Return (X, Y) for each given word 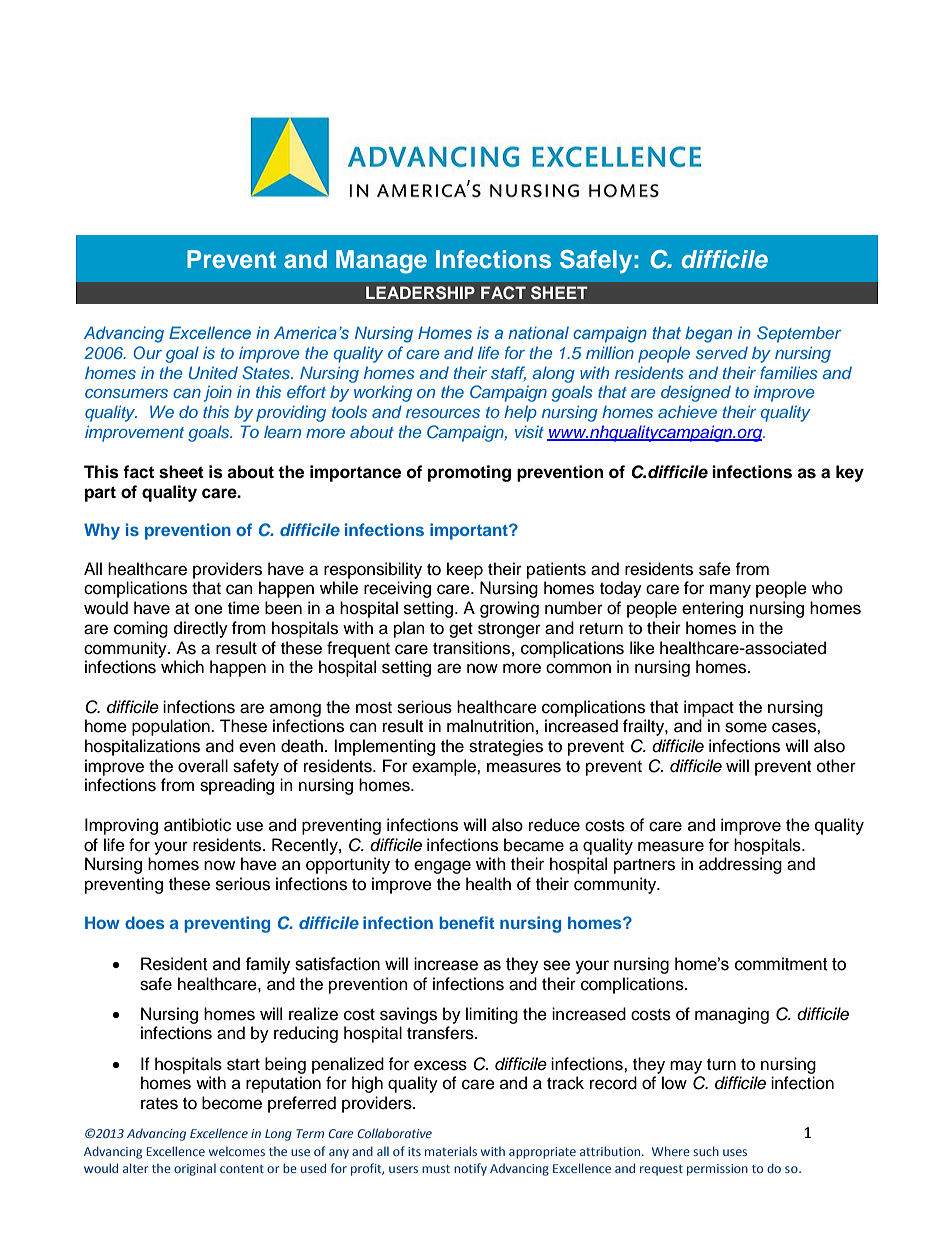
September (799, 334)
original (195, 1170)
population (172, 727)
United (213, 373)
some (746, 727)
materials (451, 1151)
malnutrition (490, 726)
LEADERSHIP (420, 293)
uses (735, 1152)
